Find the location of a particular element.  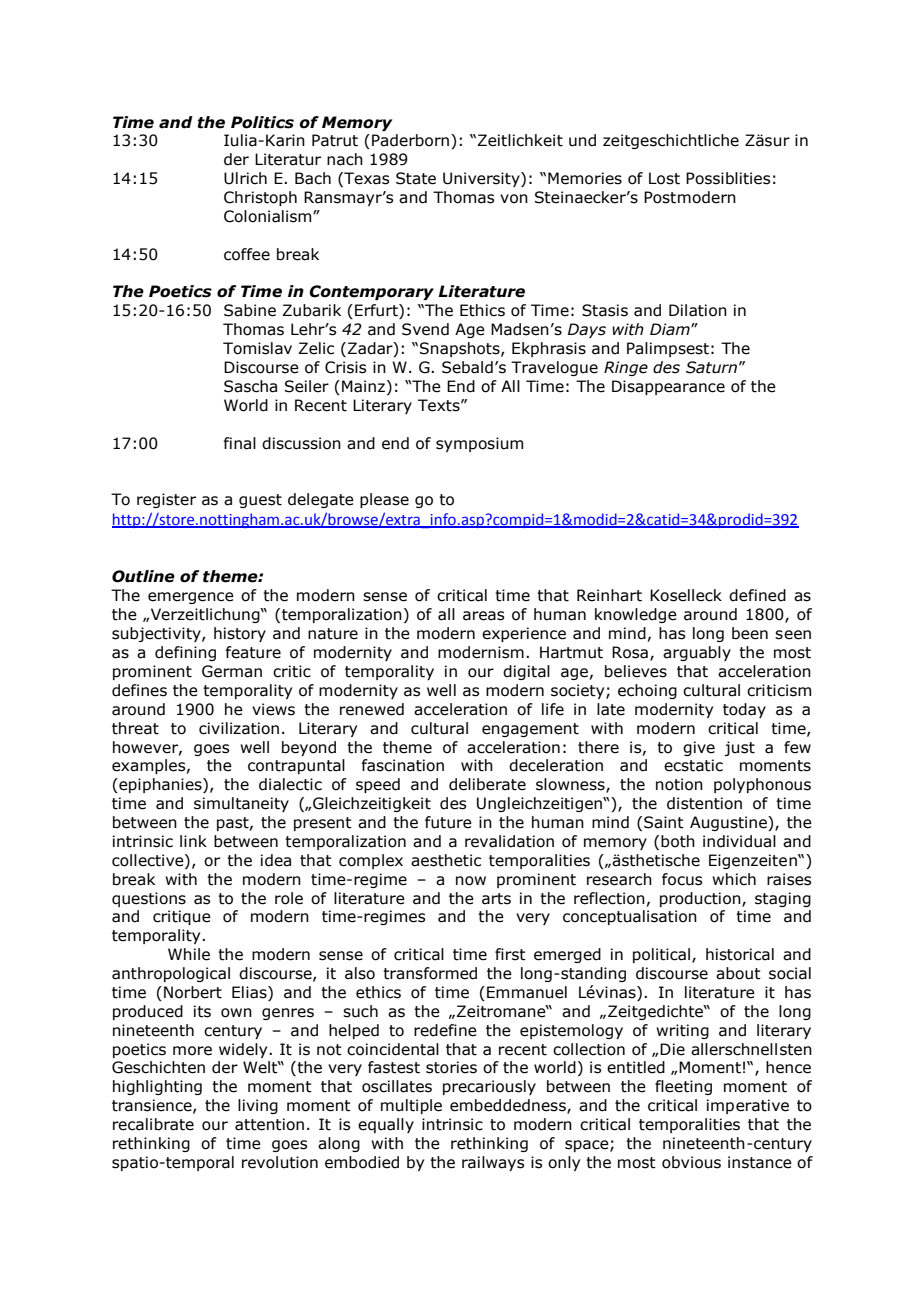

Ulrich is located at coordinates (245, 178).
